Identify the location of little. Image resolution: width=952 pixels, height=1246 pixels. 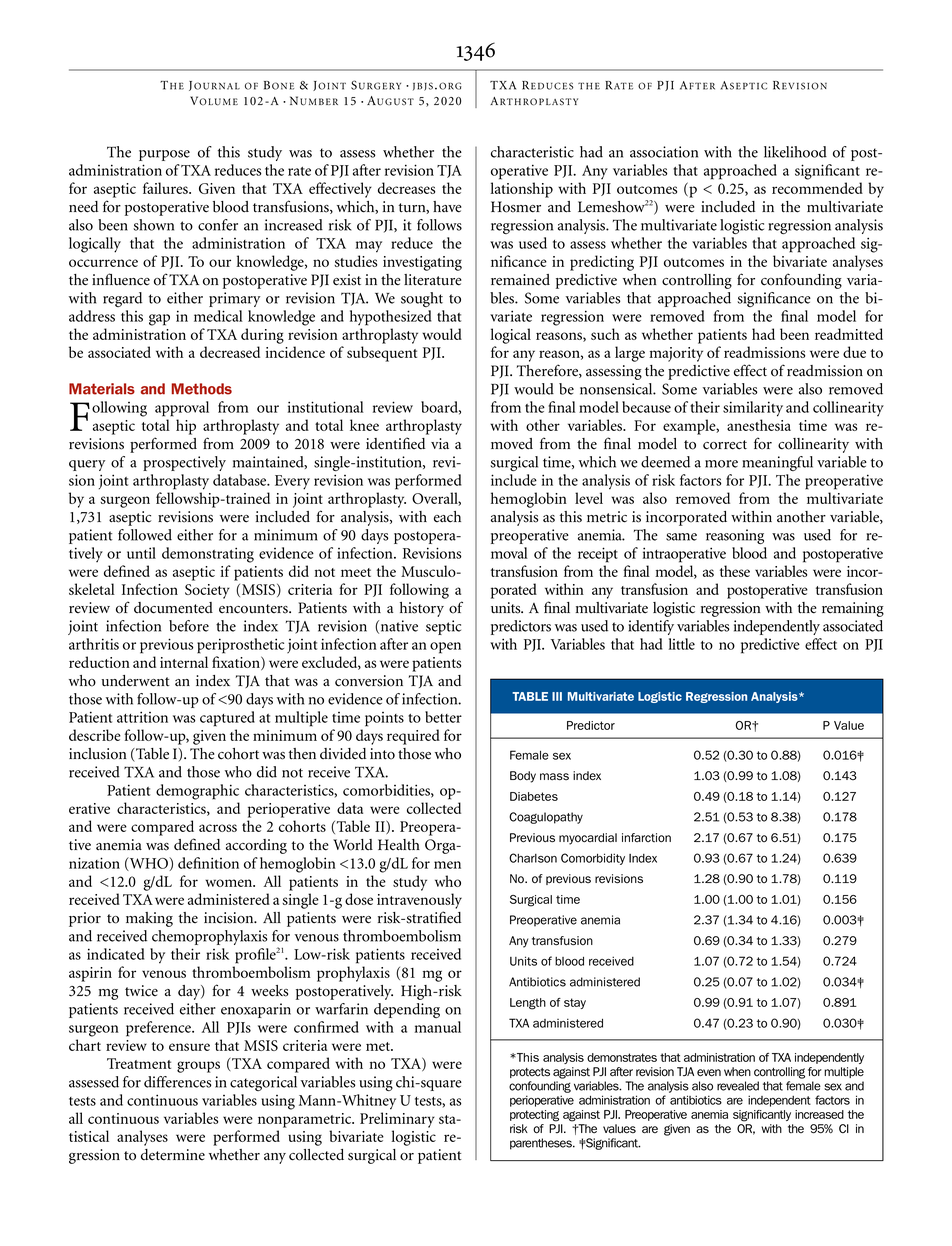
(682, 644).
